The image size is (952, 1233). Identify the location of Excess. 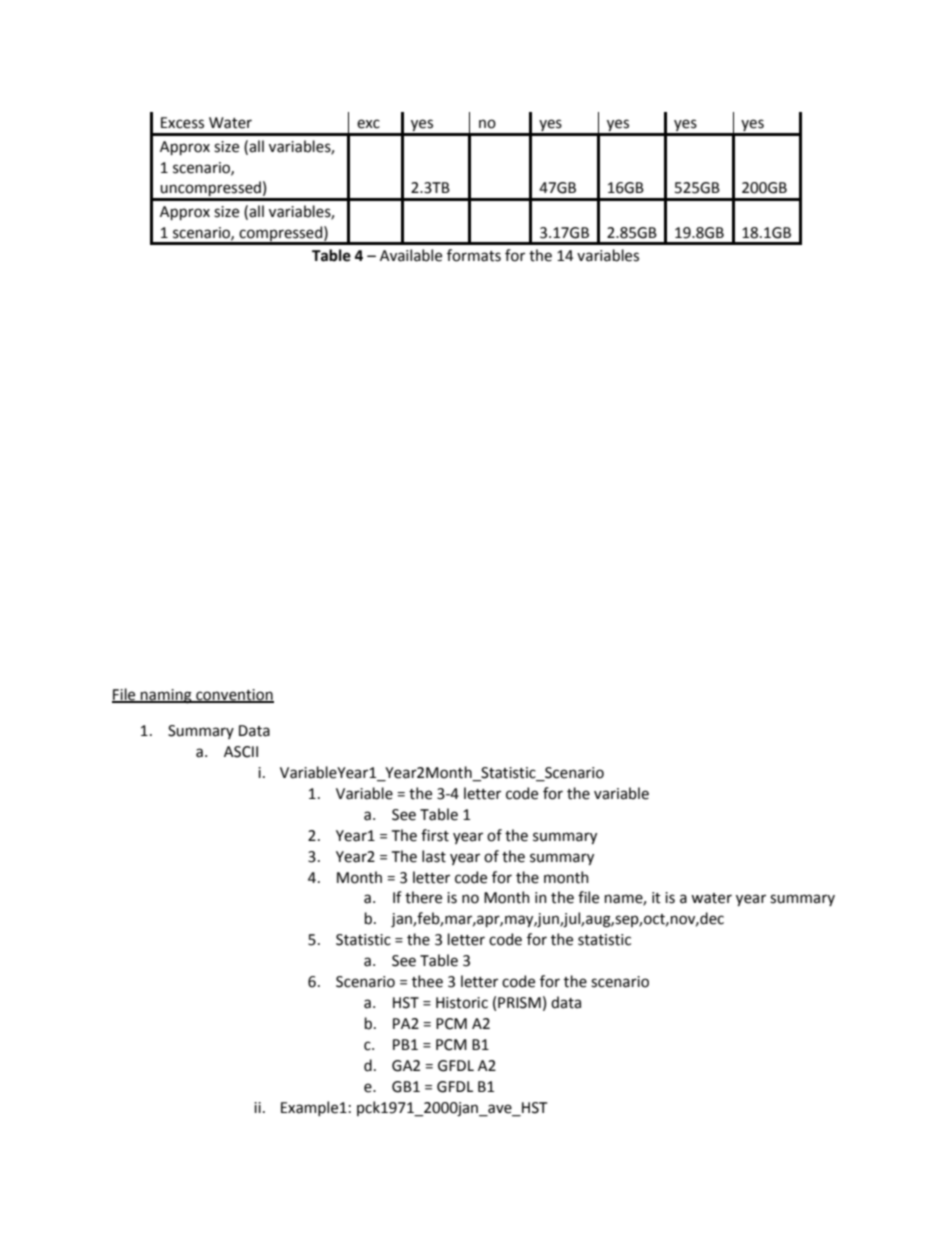
(182, 123).
